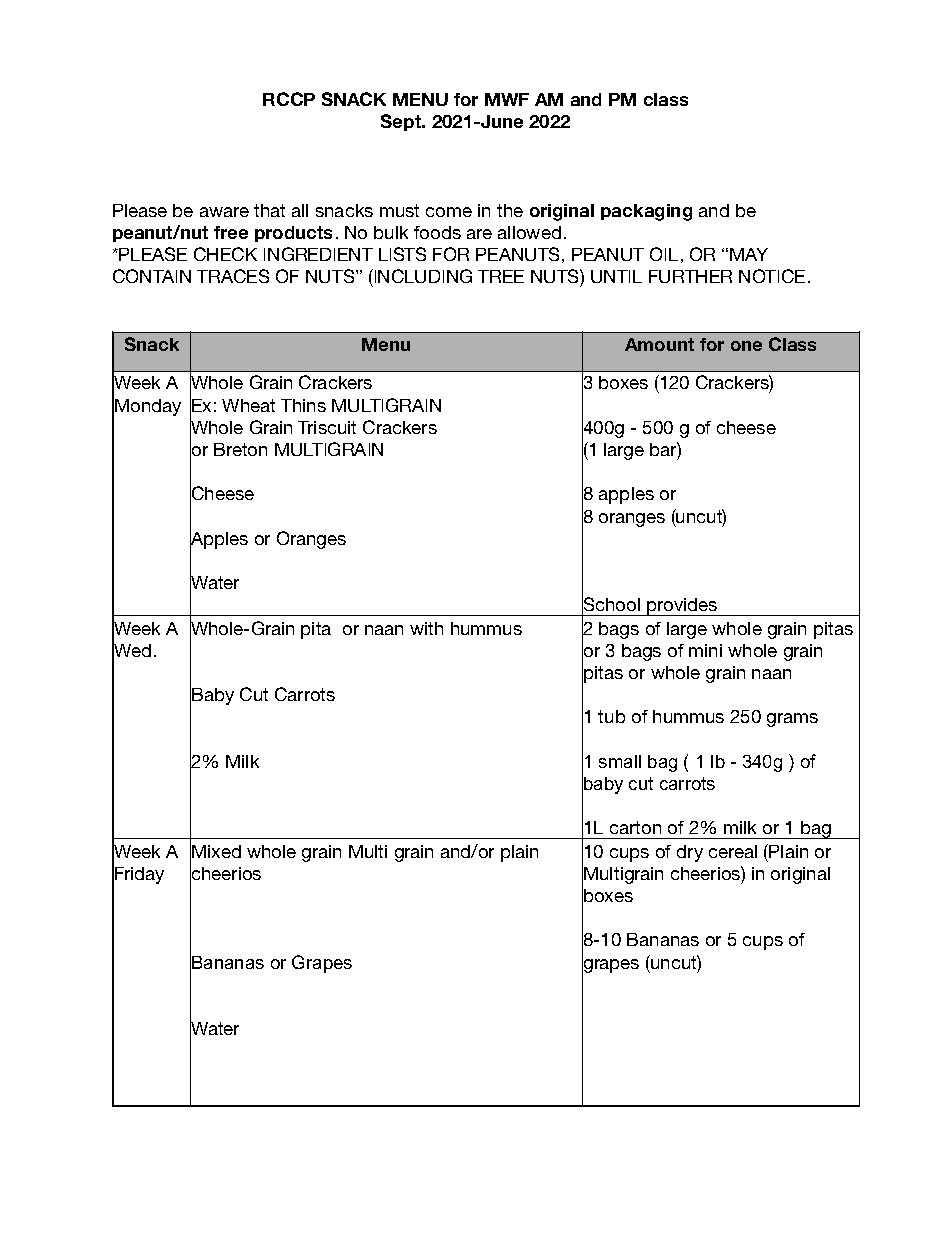  What do you see at coordinates (224, 212) in the screenshot?
I see `aware` at bounding box center [224, 212].
